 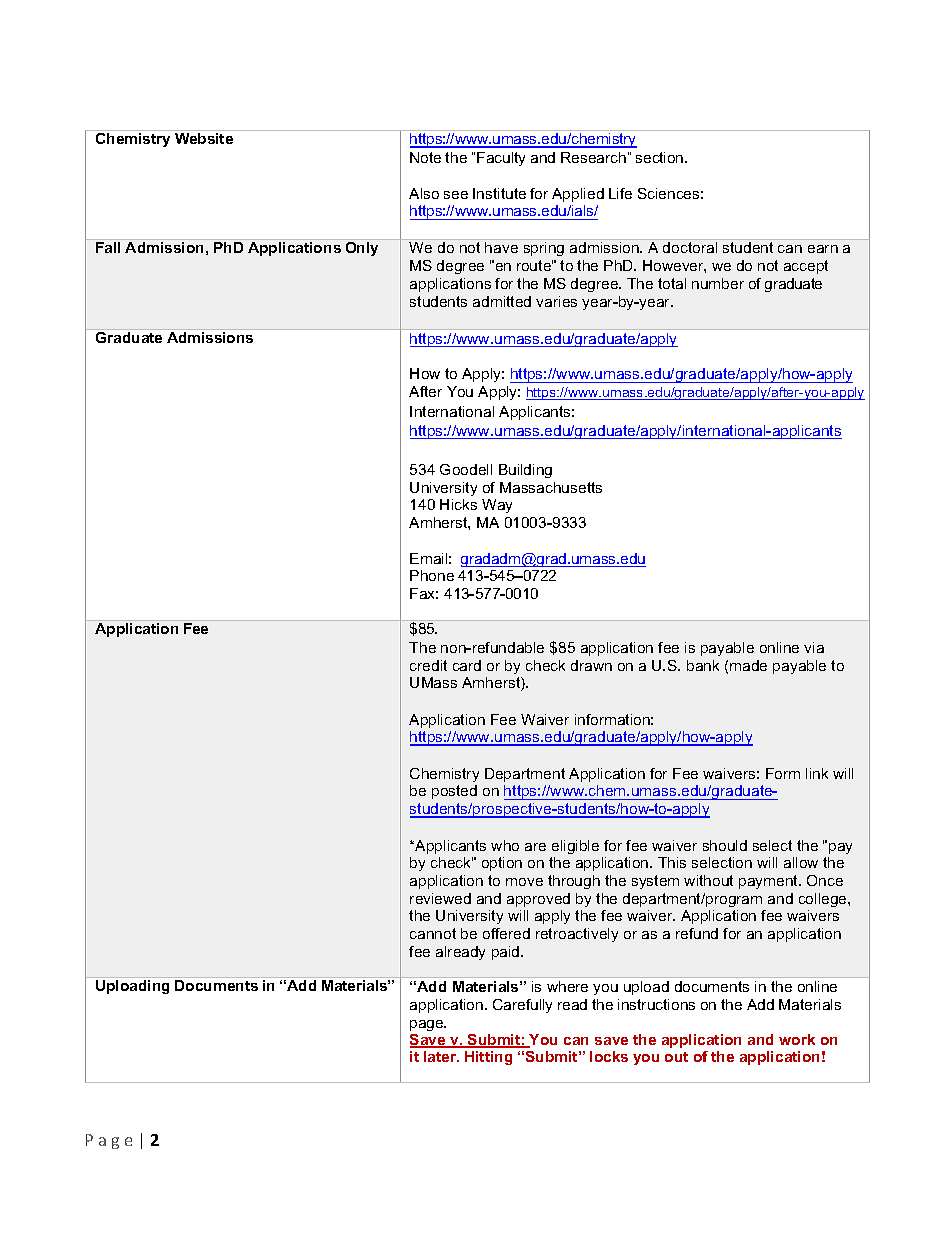 What do you see at coordinates (467, 665) in the document?
I see `card` at bounding box center [467, 665].
